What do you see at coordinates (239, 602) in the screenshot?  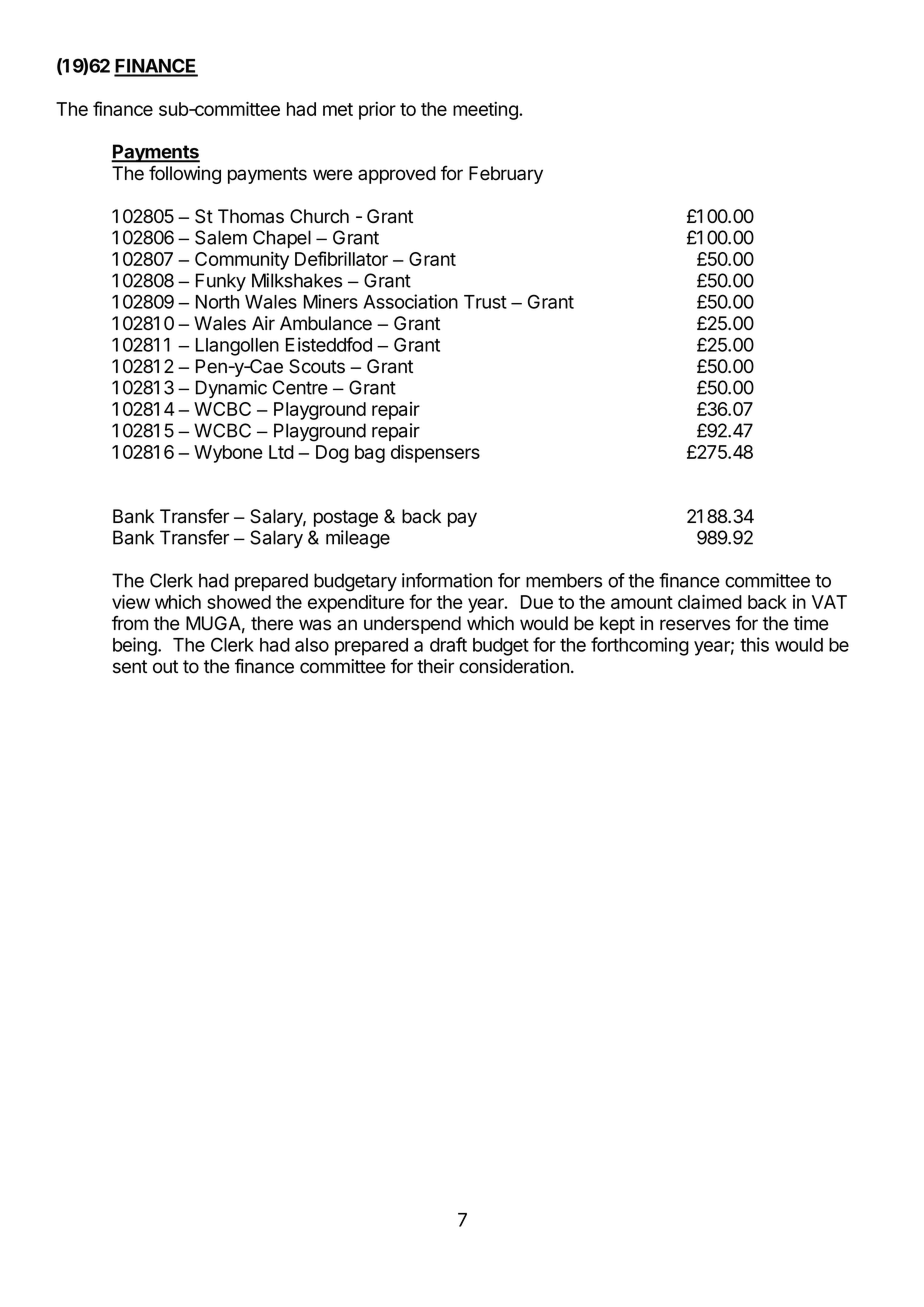 I see `showed` at bounding box center [239, 602].
